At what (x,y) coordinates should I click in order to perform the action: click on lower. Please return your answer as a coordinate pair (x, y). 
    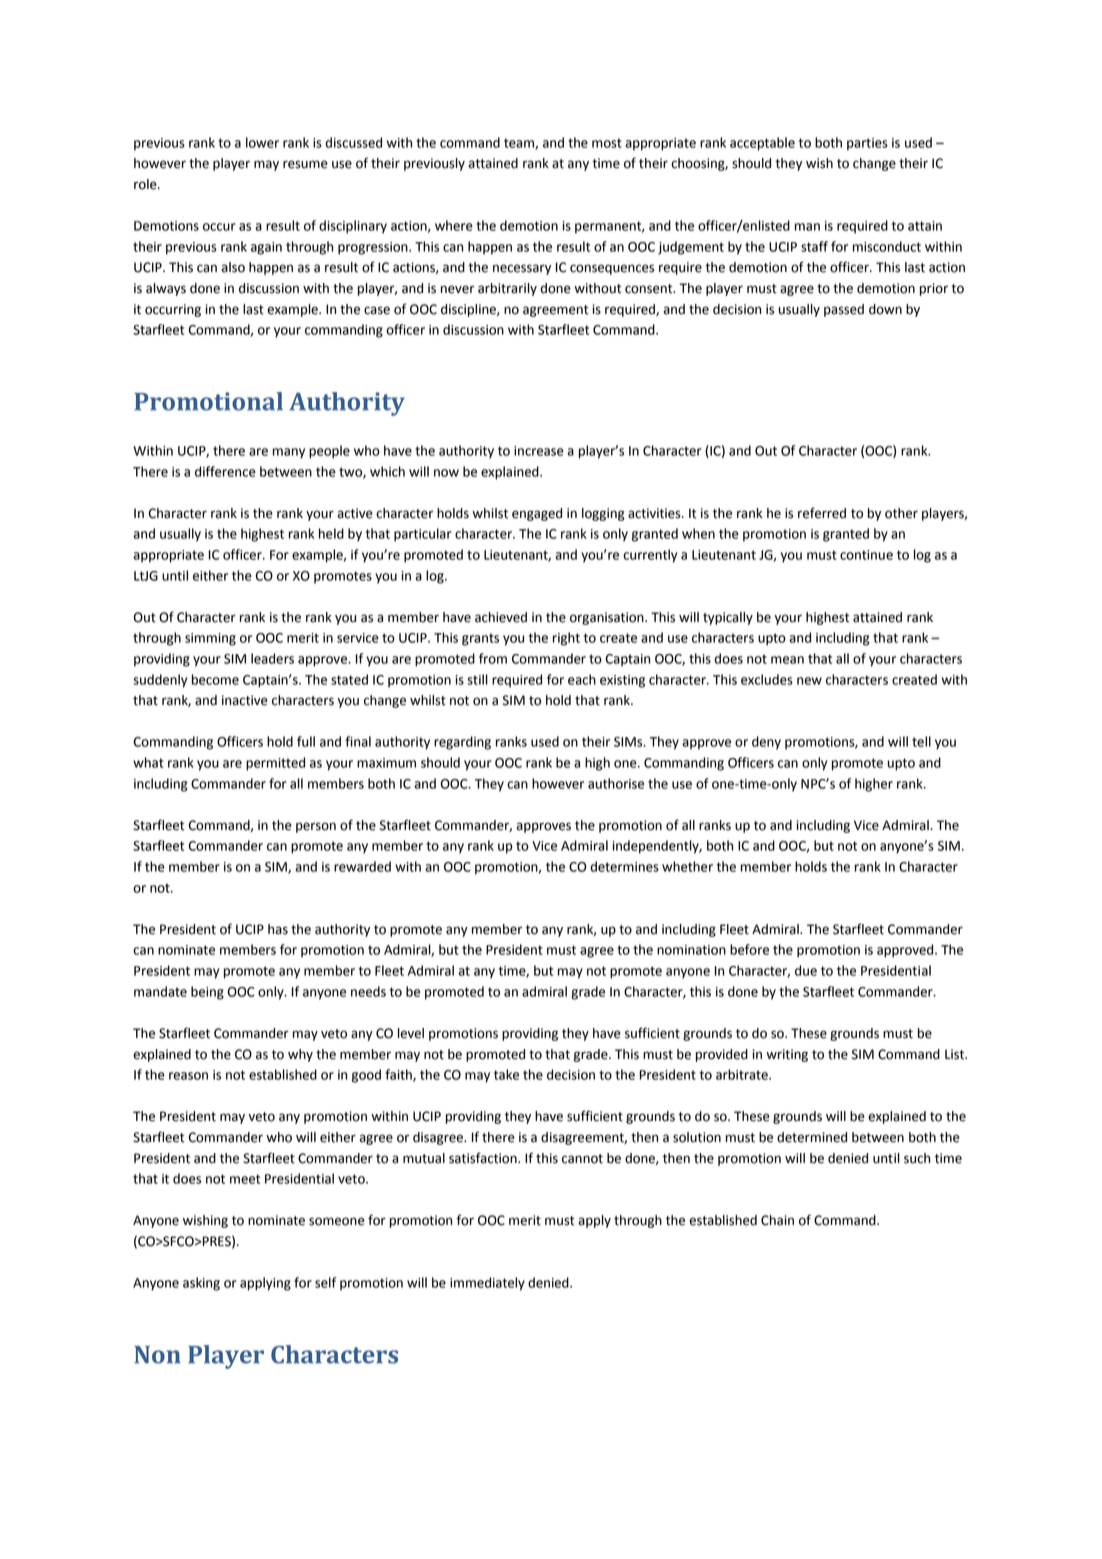
    Looking at the image, I should click on (262, 142).
